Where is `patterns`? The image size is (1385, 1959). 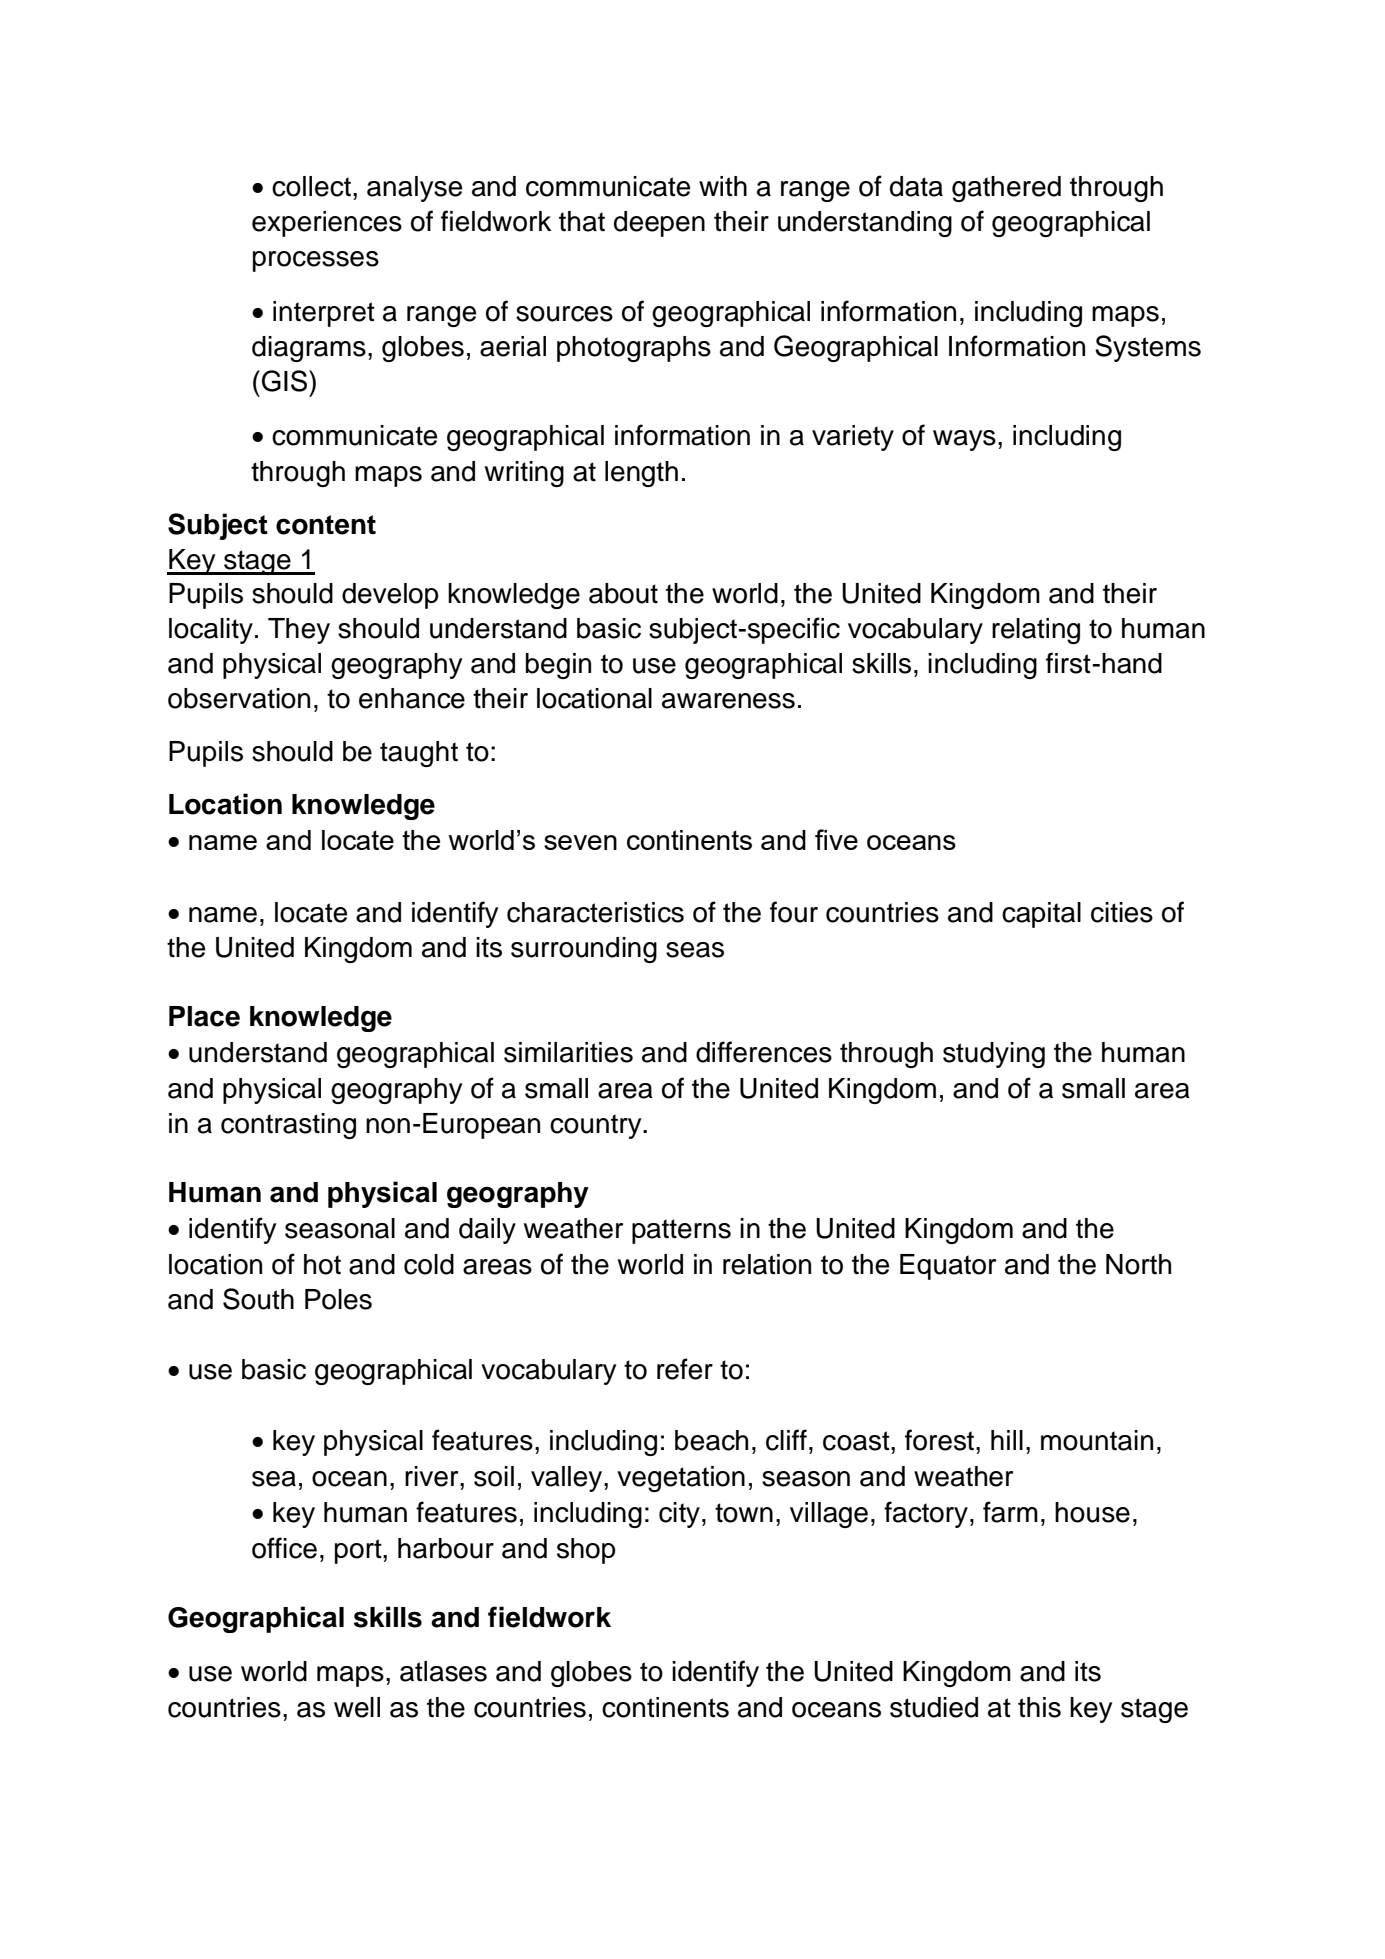 patterns is located at coordinates (681, 1231).
